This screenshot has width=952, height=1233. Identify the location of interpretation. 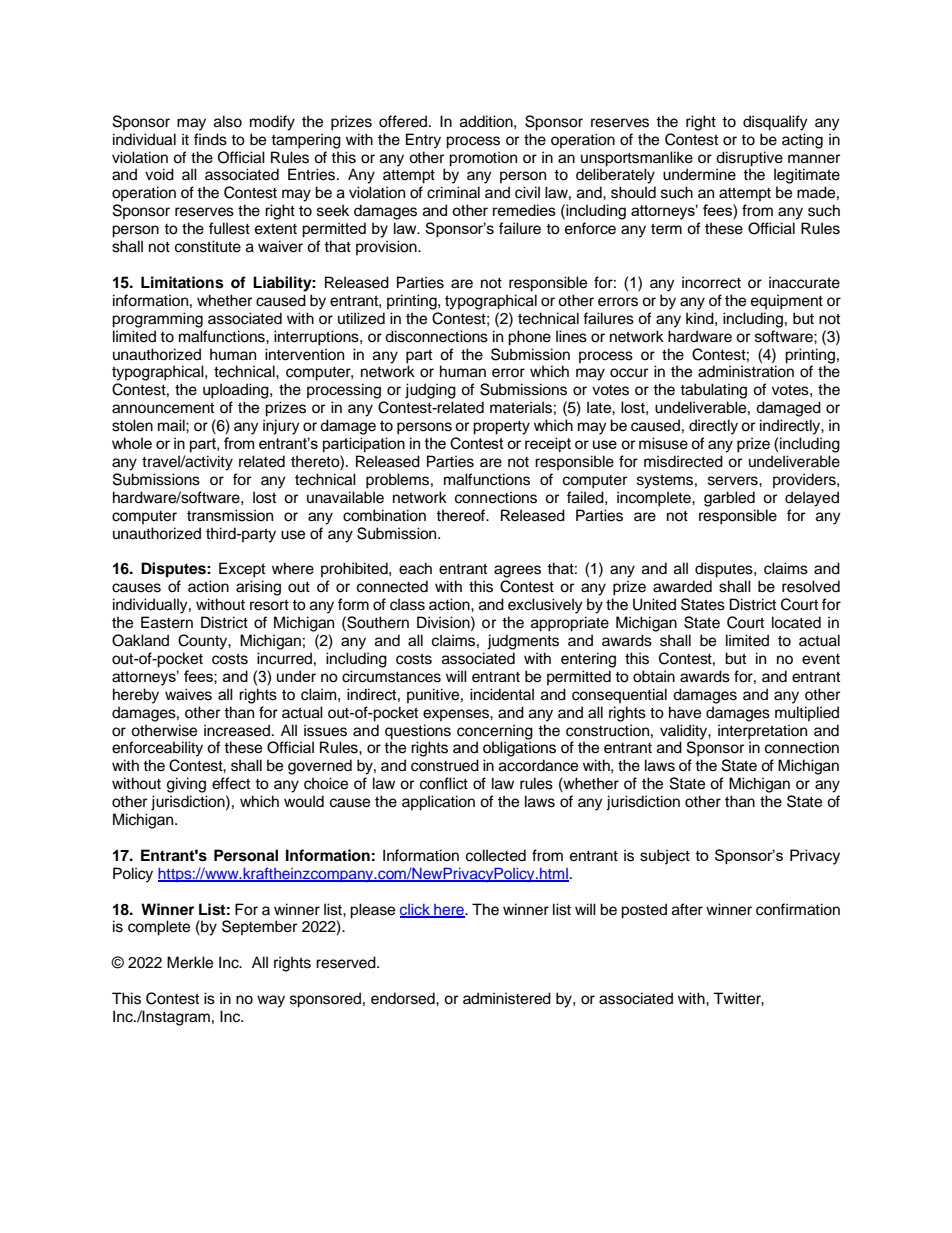
(762, 732).
